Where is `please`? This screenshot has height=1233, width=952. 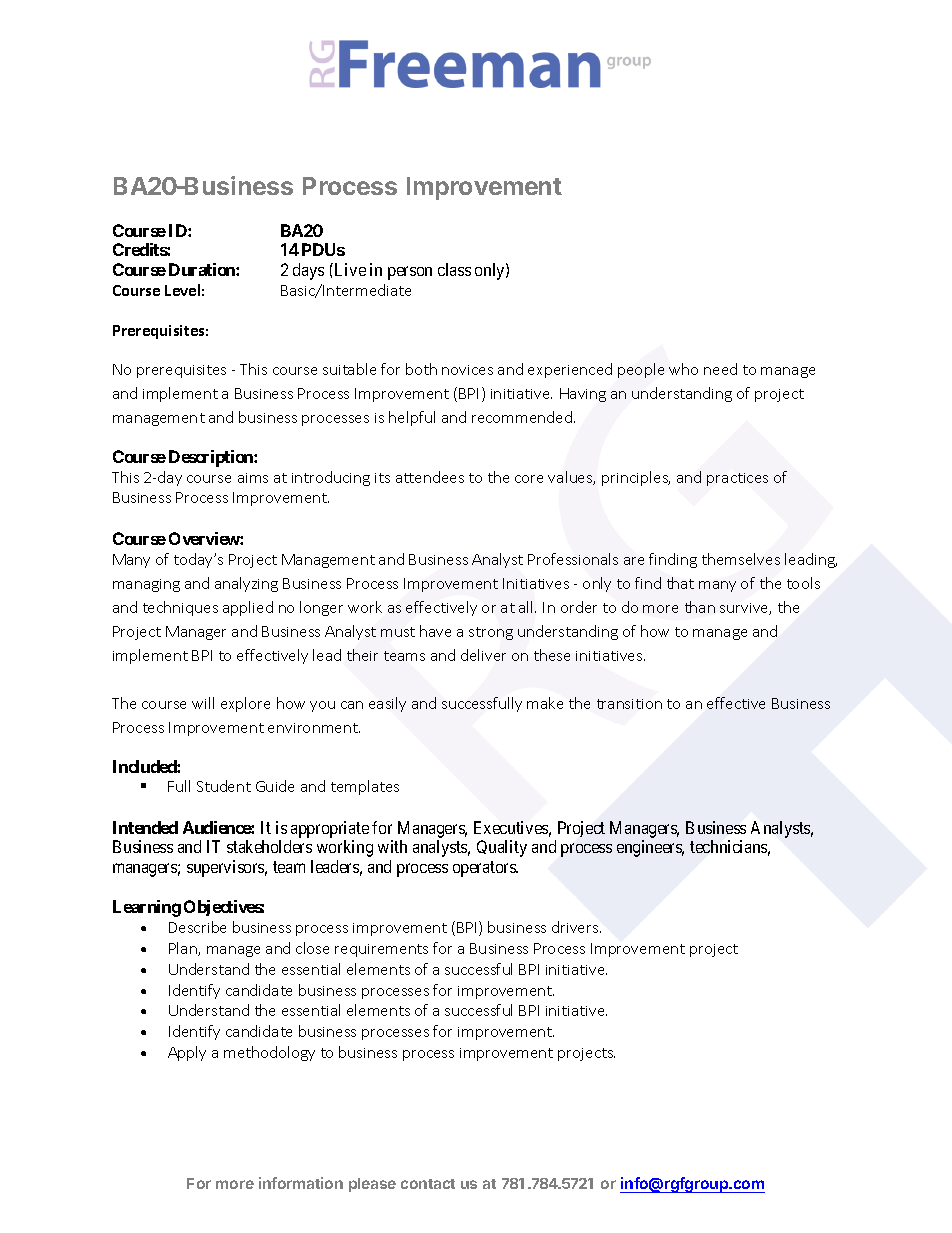 please is located at coordinates (372, 1185).
